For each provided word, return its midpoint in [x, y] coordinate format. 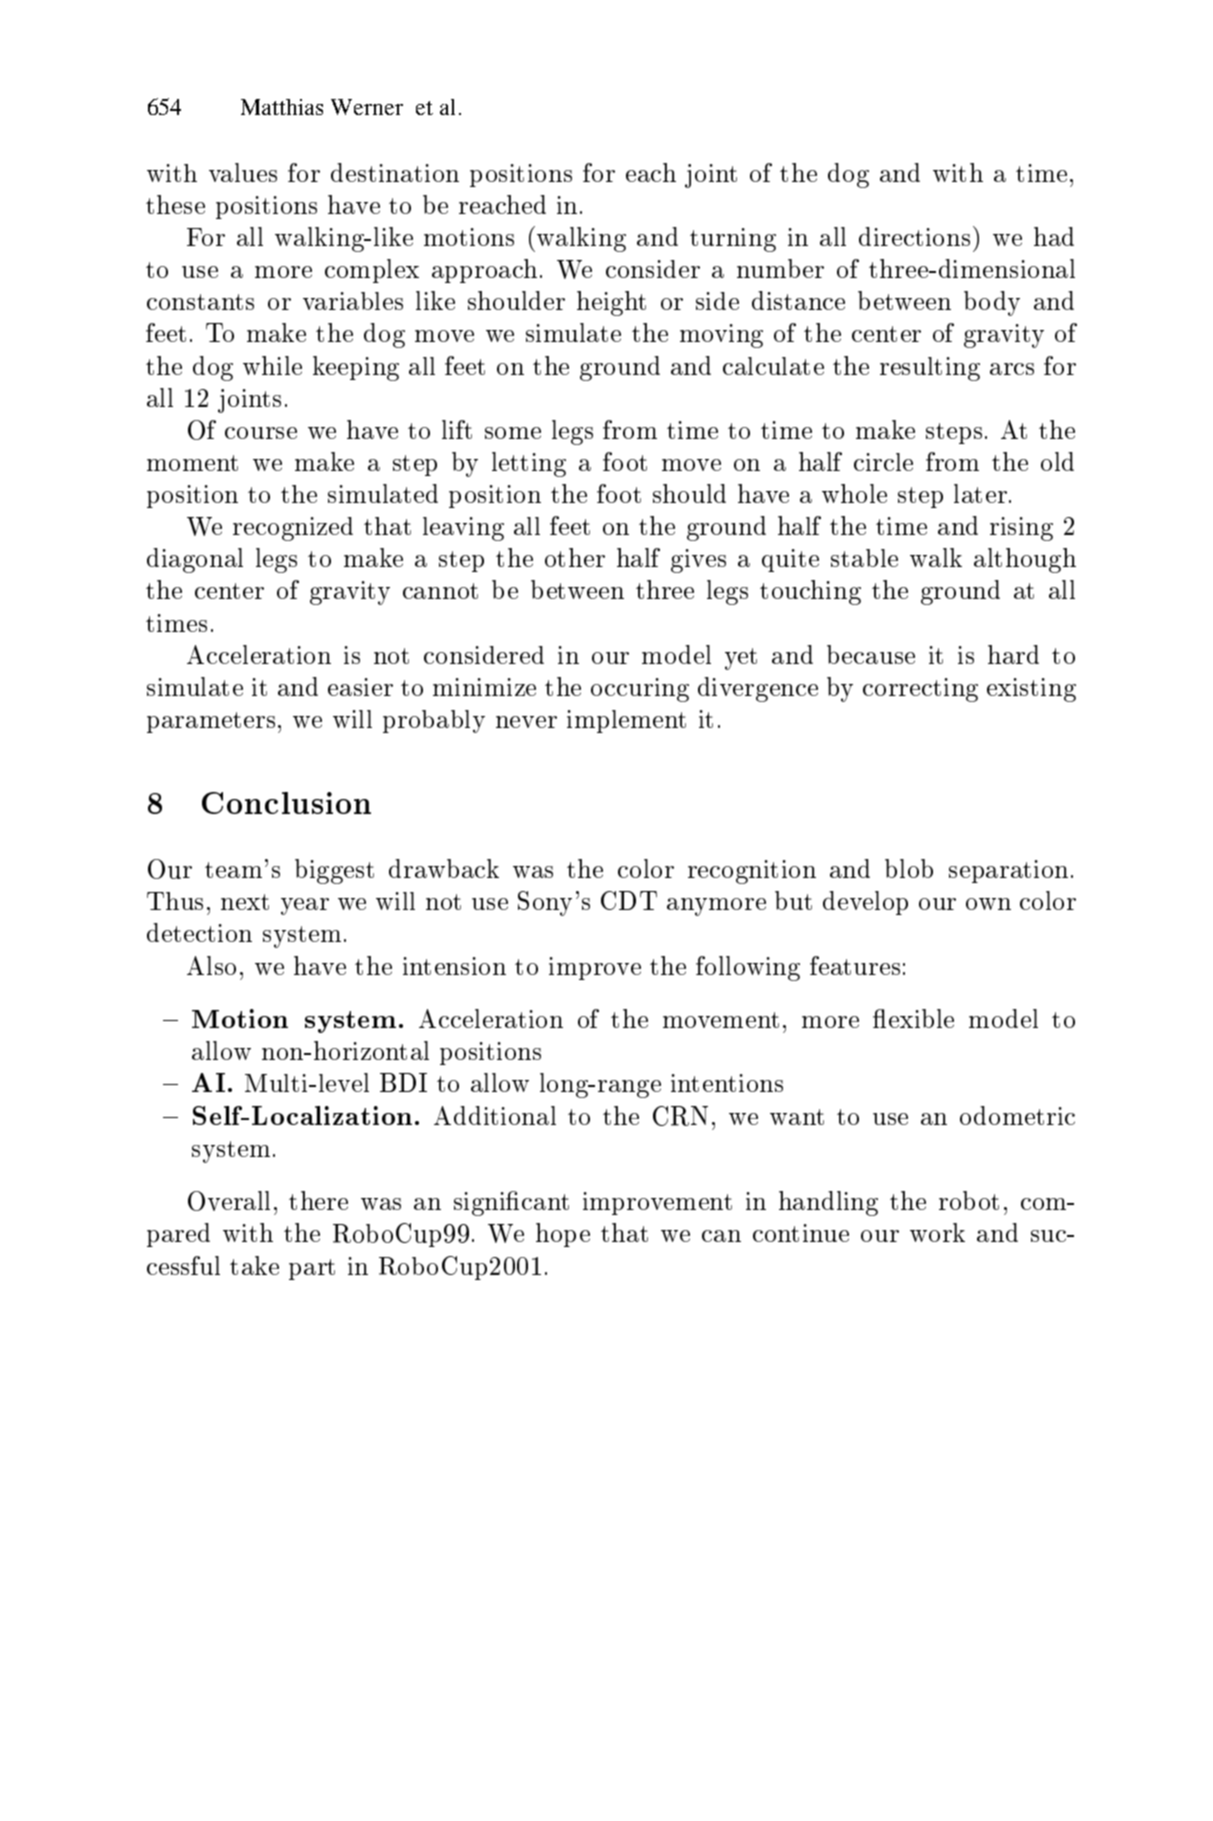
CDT [629, 900]
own [988, 904]
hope [563, 1235]
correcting [920, 690]
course [261, 433]
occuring [640, 690]
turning [733, 240]
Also [211, 965]
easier [360, 687]
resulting [930, 369]
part [312, 1269]
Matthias [282, 107]
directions [914, 236]
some [513, 433]
